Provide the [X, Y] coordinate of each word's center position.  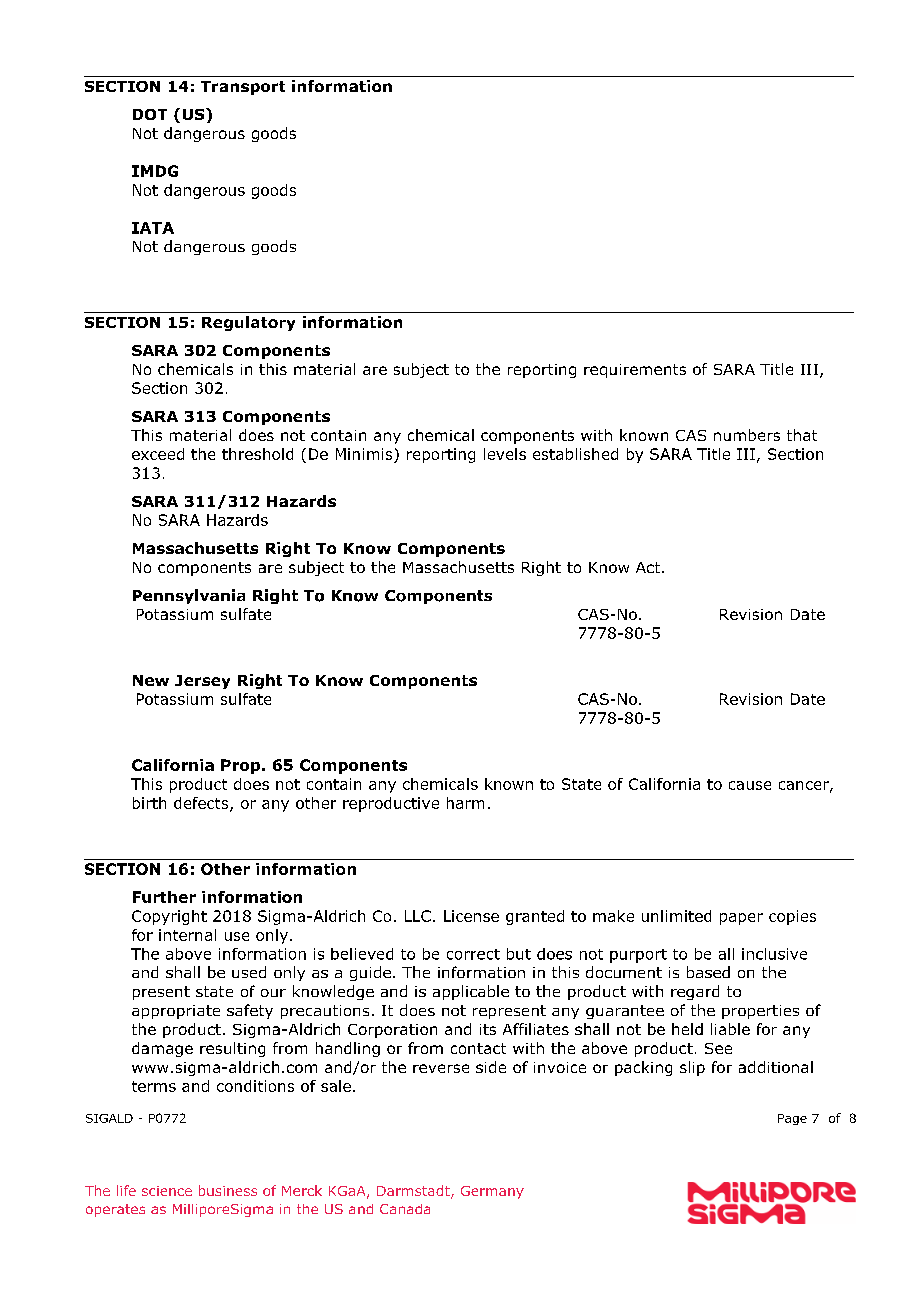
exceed [158, 454]
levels [505, 454]
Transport [243, 88]
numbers [747, 435]
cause [750, 785]
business [228, 1190]
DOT [150, 114]
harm [465, 803]
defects [202, 804]
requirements [635, 371]
